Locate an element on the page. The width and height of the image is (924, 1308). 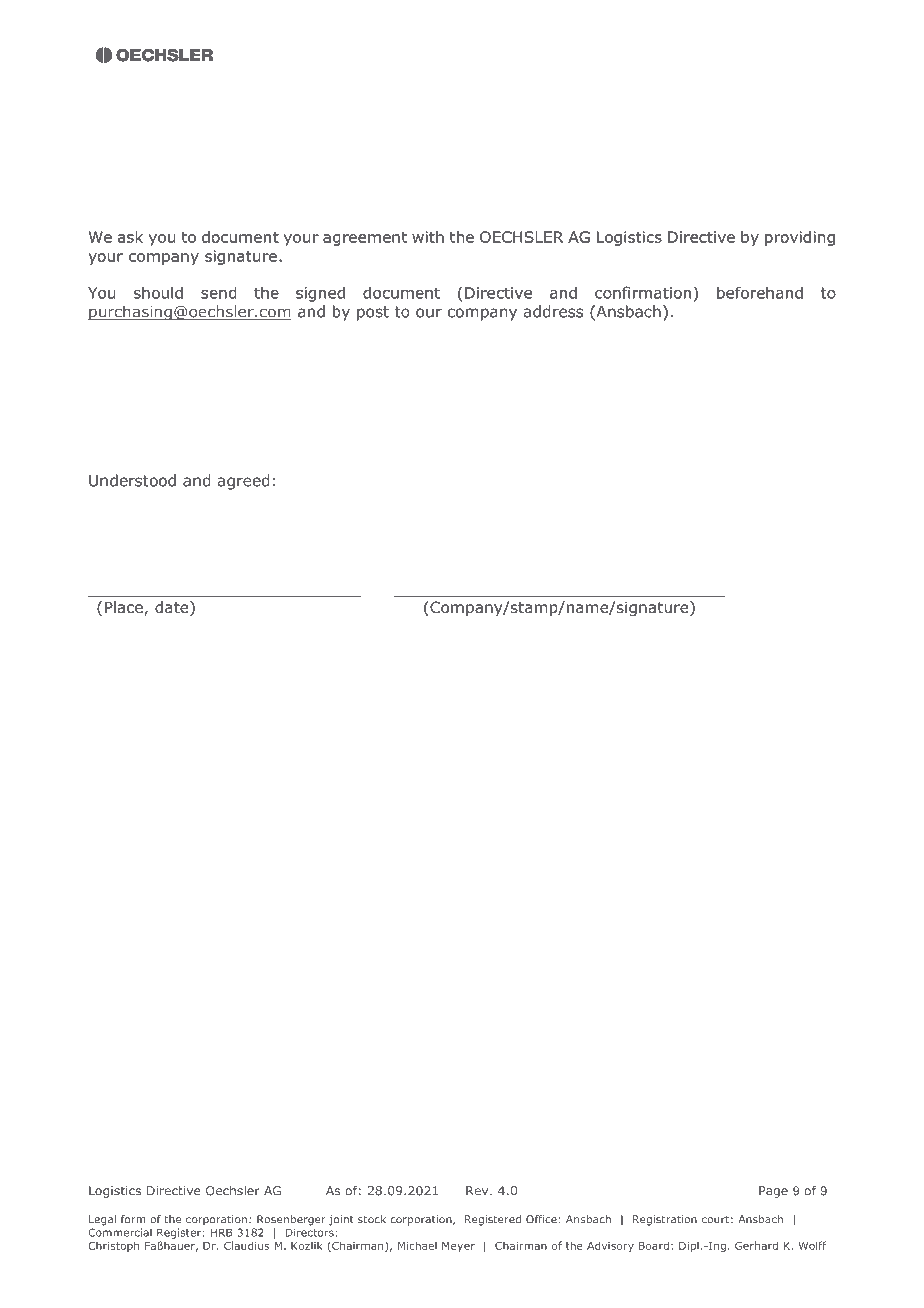
should is located at coordinates (158, 292).
